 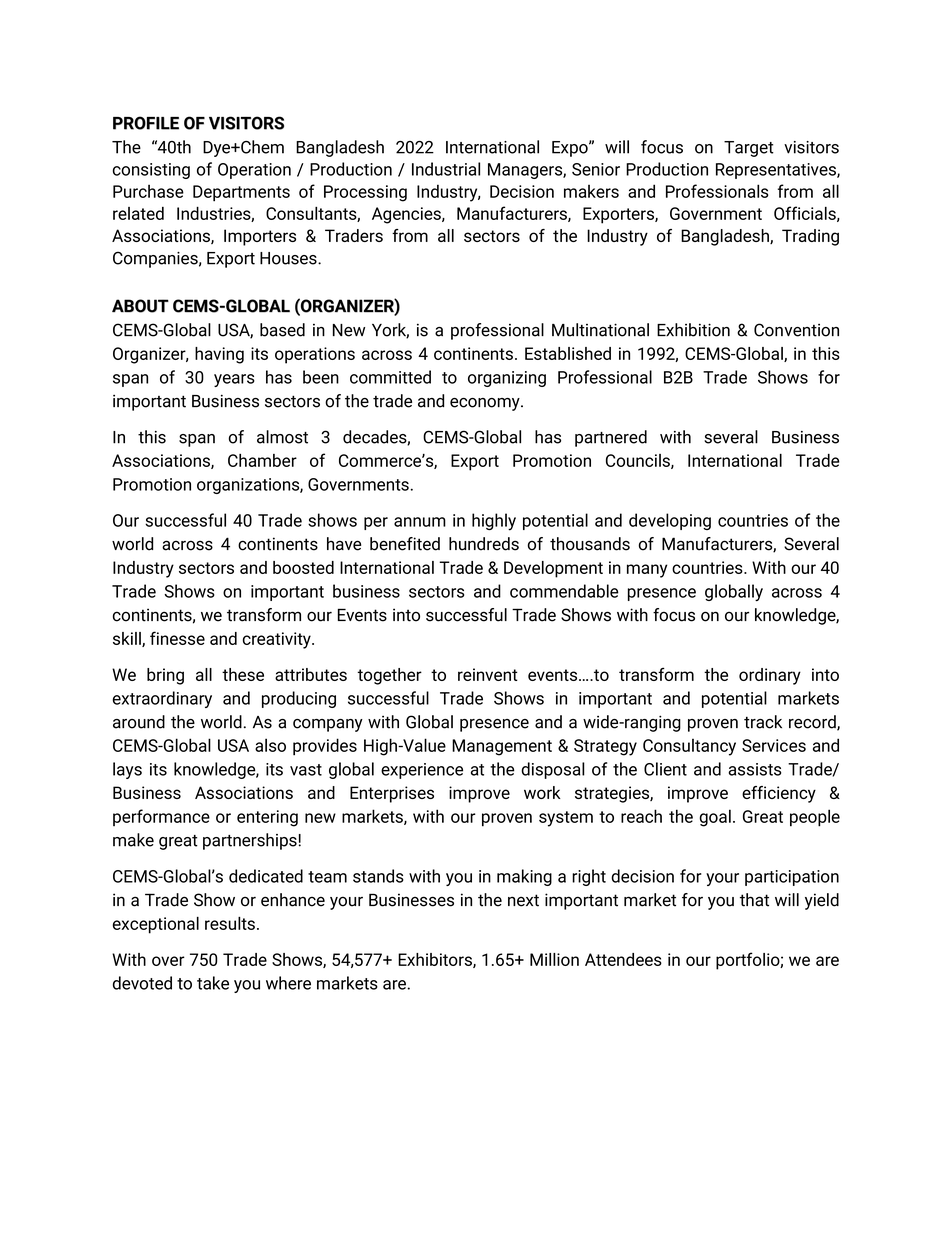 I want to click on these, so click(x=243, y=674).
